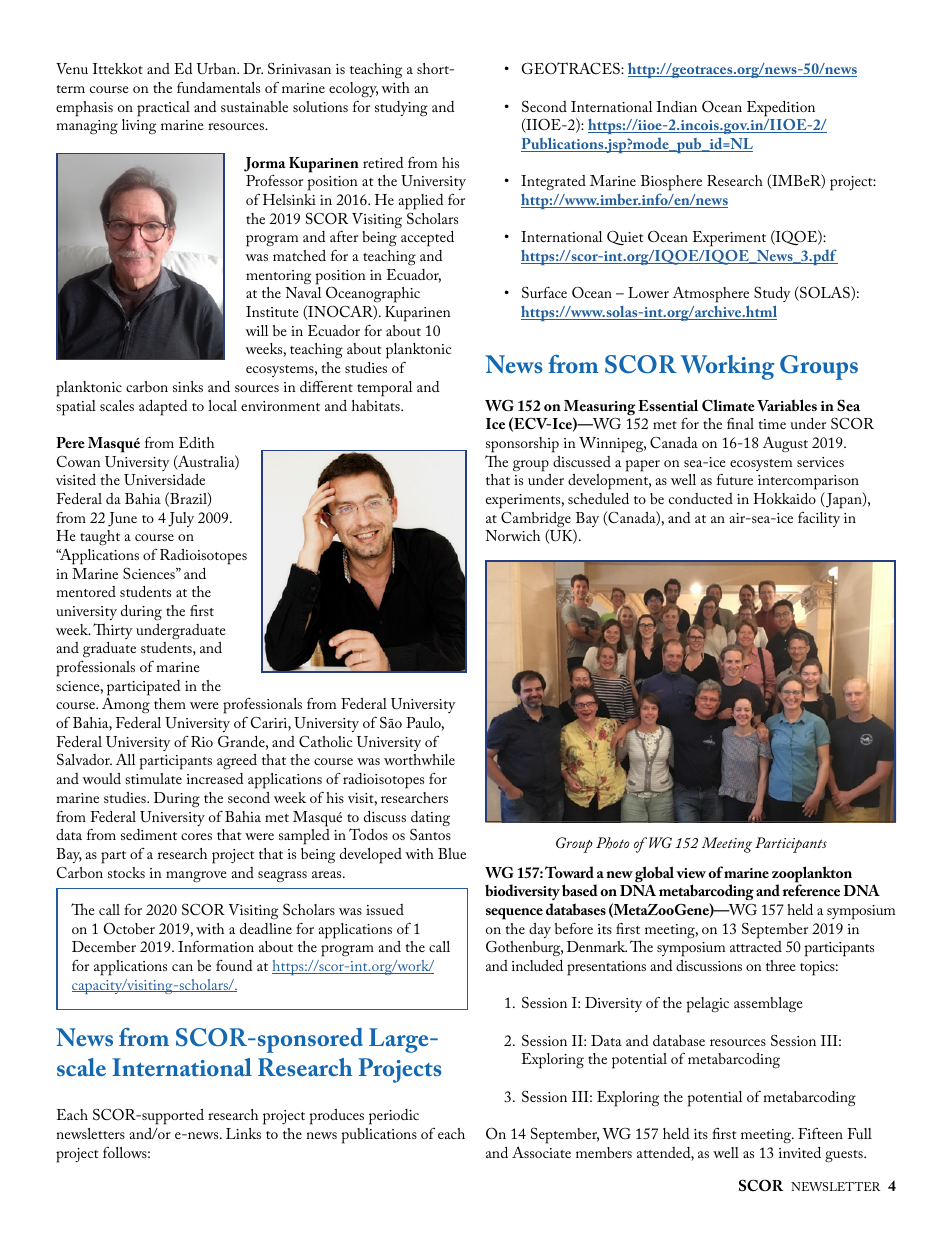 Image resolution: width=952 pixels, height=1233 pixels. What do you see at coordinates (812, 875) in the screenshot?
I see `zooplankton` at bounding box center [812, 875].
